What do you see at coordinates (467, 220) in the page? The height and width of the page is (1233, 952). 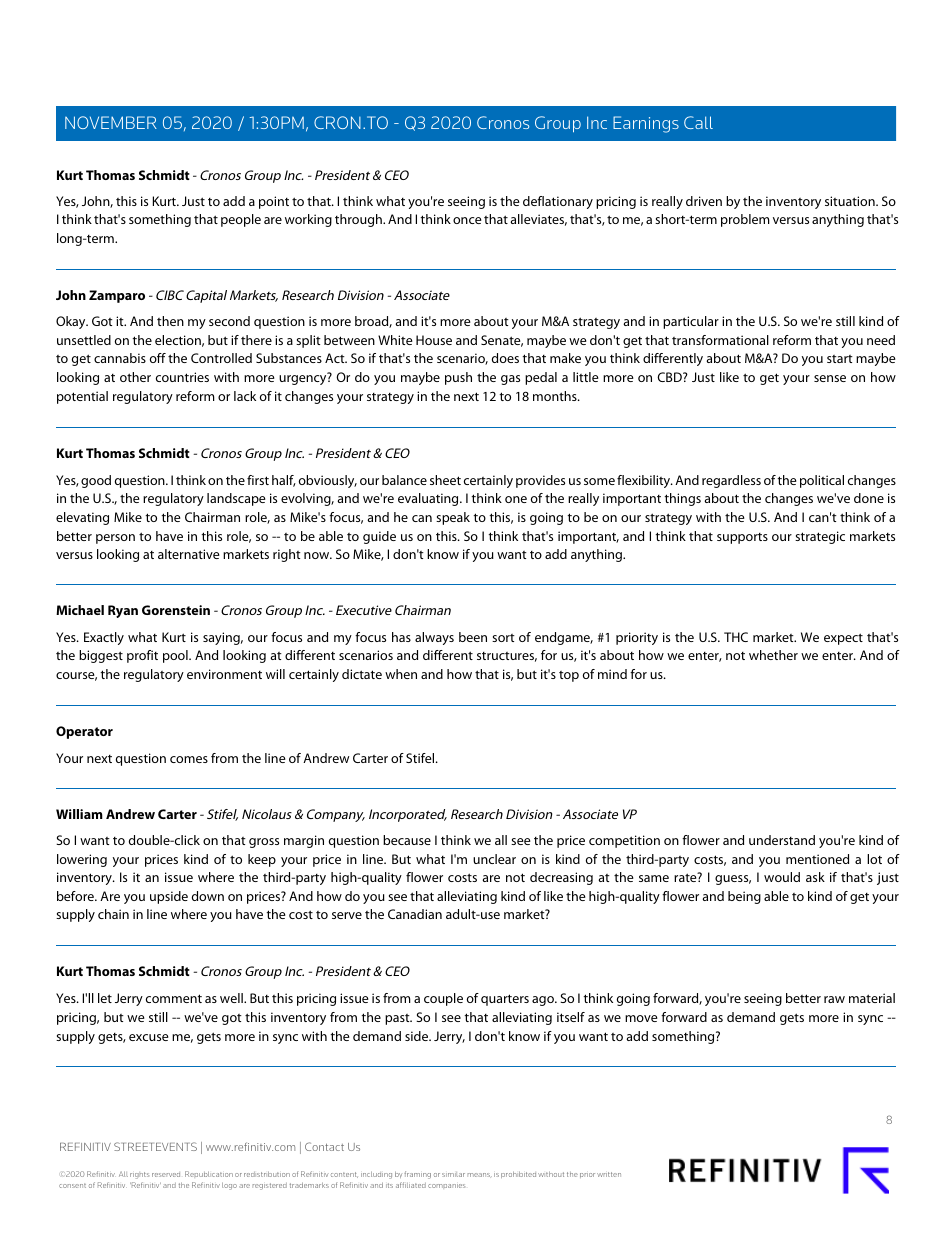 I see `once` at bounding box center [467, 220].
